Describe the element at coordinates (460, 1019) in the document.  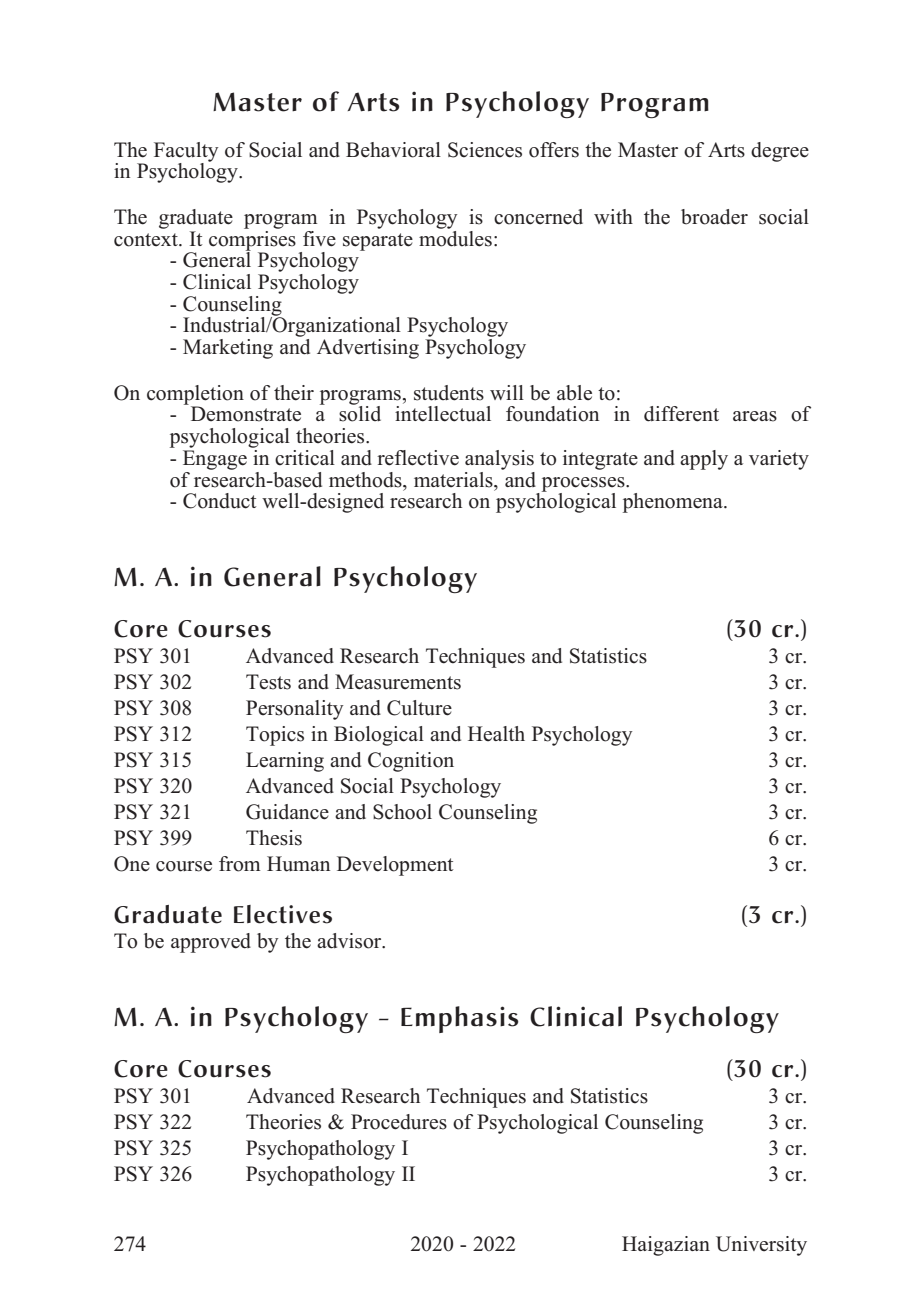
I see `Emphasis` at that location.
